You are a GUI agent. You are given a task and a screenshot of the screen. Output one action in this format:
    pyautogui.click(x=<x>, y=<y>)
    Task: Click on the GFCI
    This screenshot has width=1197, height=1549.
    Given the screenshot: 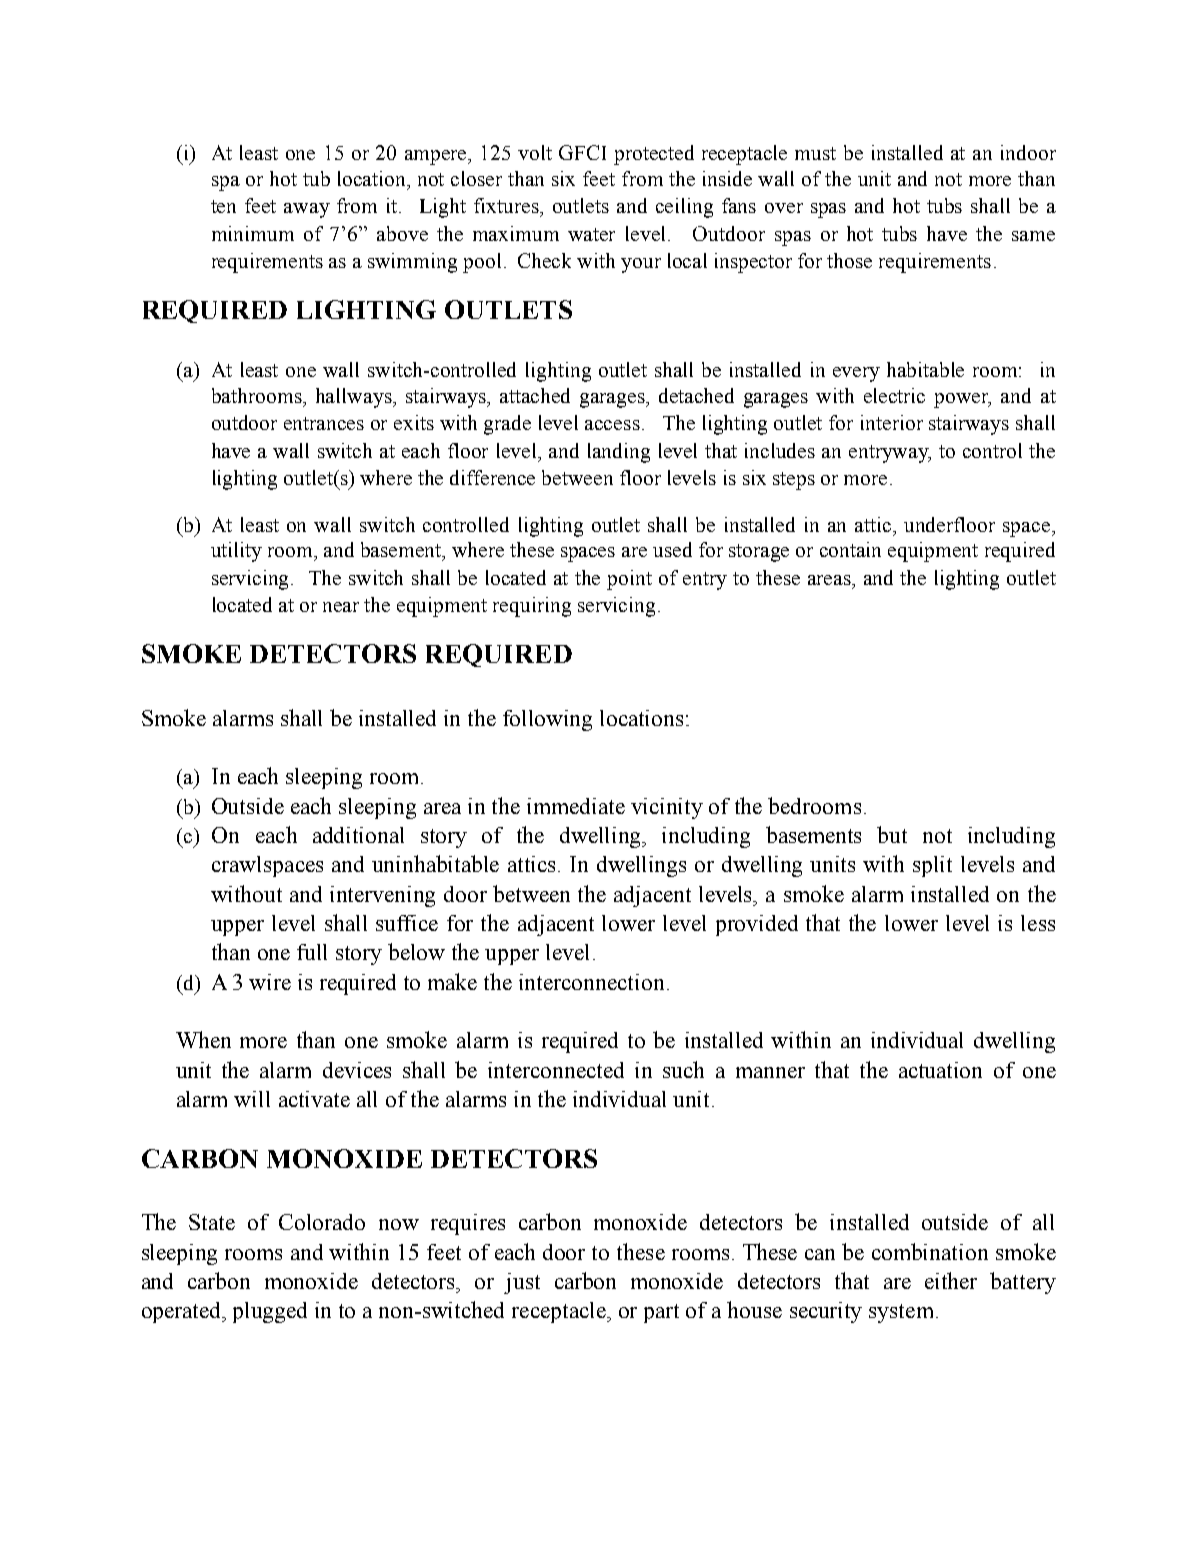 What is the action you would take?
    pyautogui.click(x=582, y=152)
